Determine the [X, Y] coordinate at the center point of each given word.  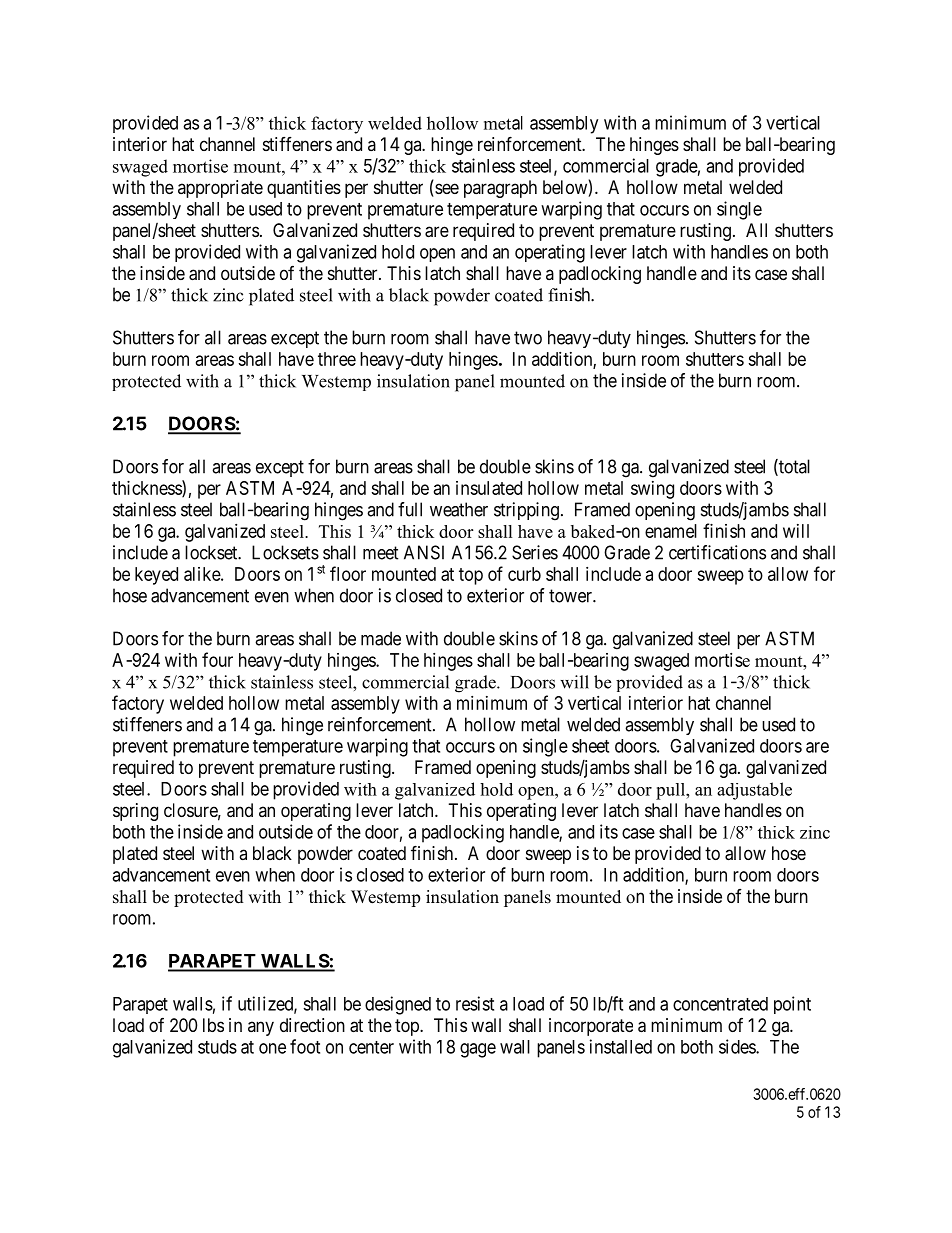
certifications [717, 552]
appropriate [220, 189]
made [381, 638]
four [217, 659]
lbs [213, 1025]
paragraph [500, 189]
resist [475, 1003]
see [446, 190]
